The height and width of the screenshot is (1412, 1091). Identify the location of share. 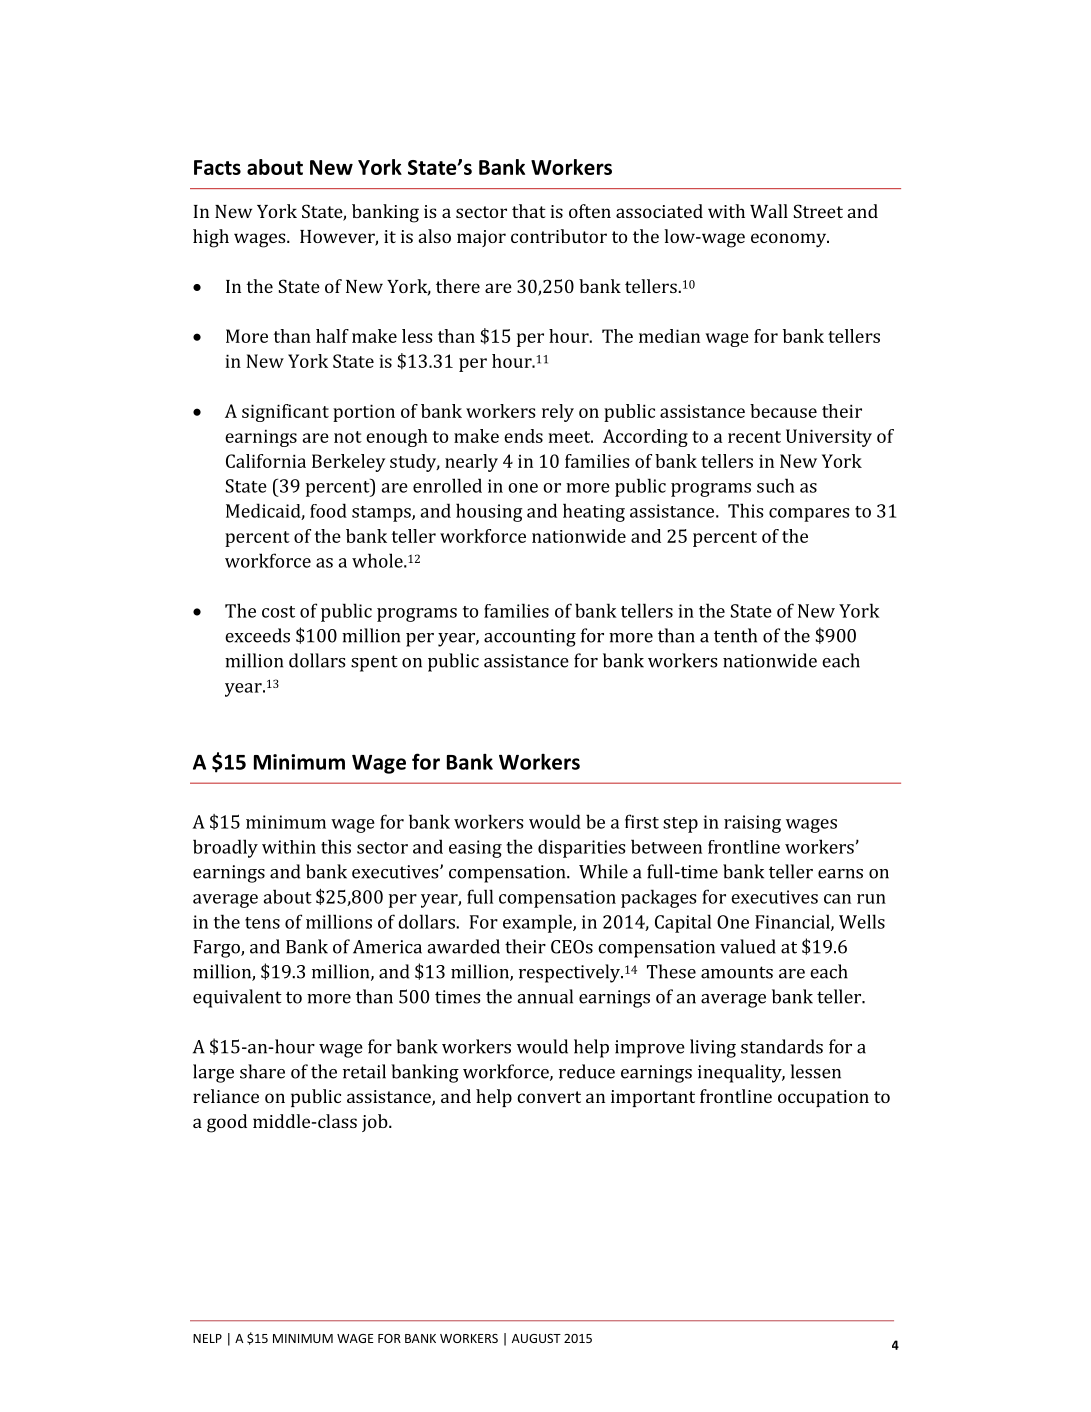
(262, 1071).
